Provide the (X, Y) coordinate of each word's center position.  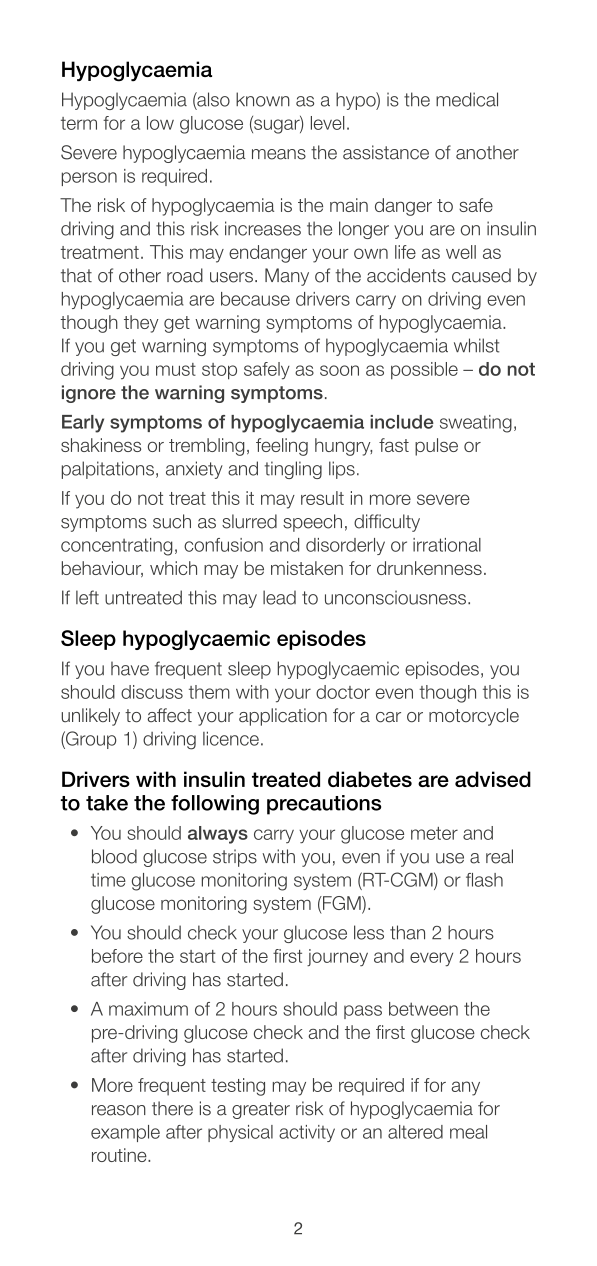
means (279, 154)
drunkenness (429, 568)
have (130, 668)
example (125, 1133)
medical (467, 99)
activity (307, 1133)
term (79, 123)
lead (279, 597)
